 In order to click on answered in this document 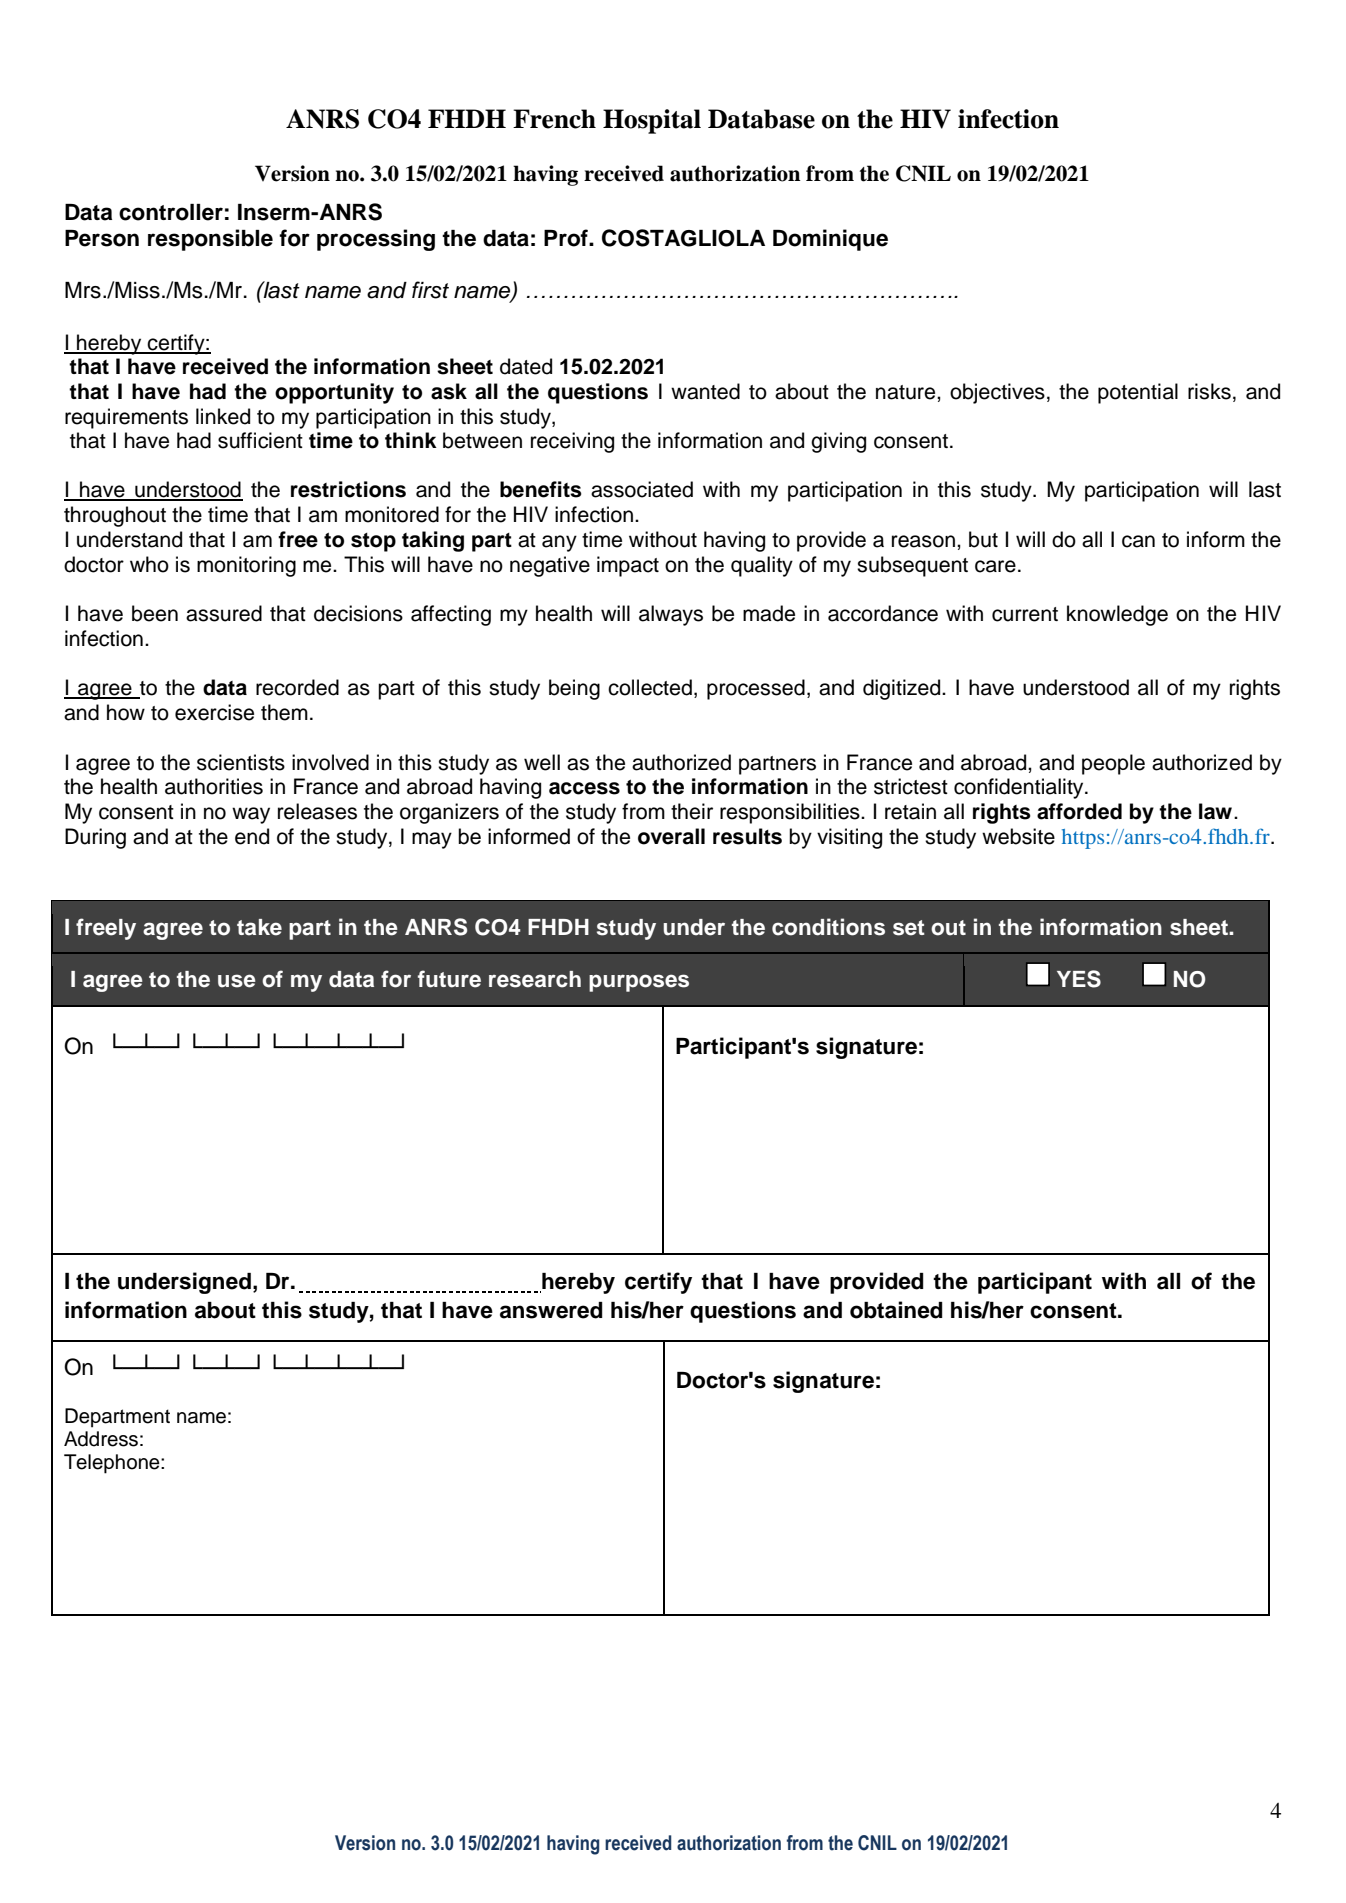, I will do `click(551, 1310)`.
